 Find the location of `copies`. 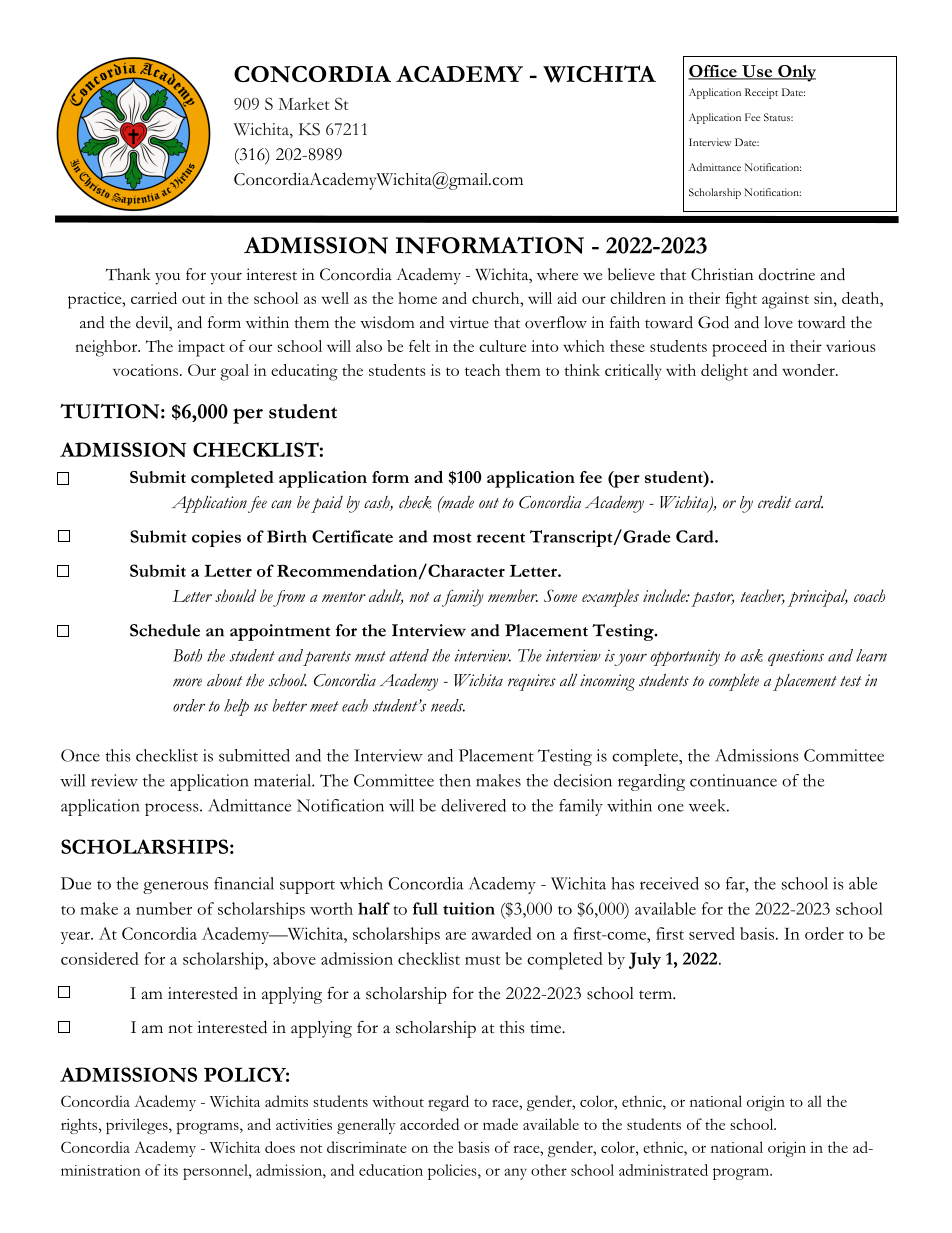

copies is located at coordinates (216, 538).
